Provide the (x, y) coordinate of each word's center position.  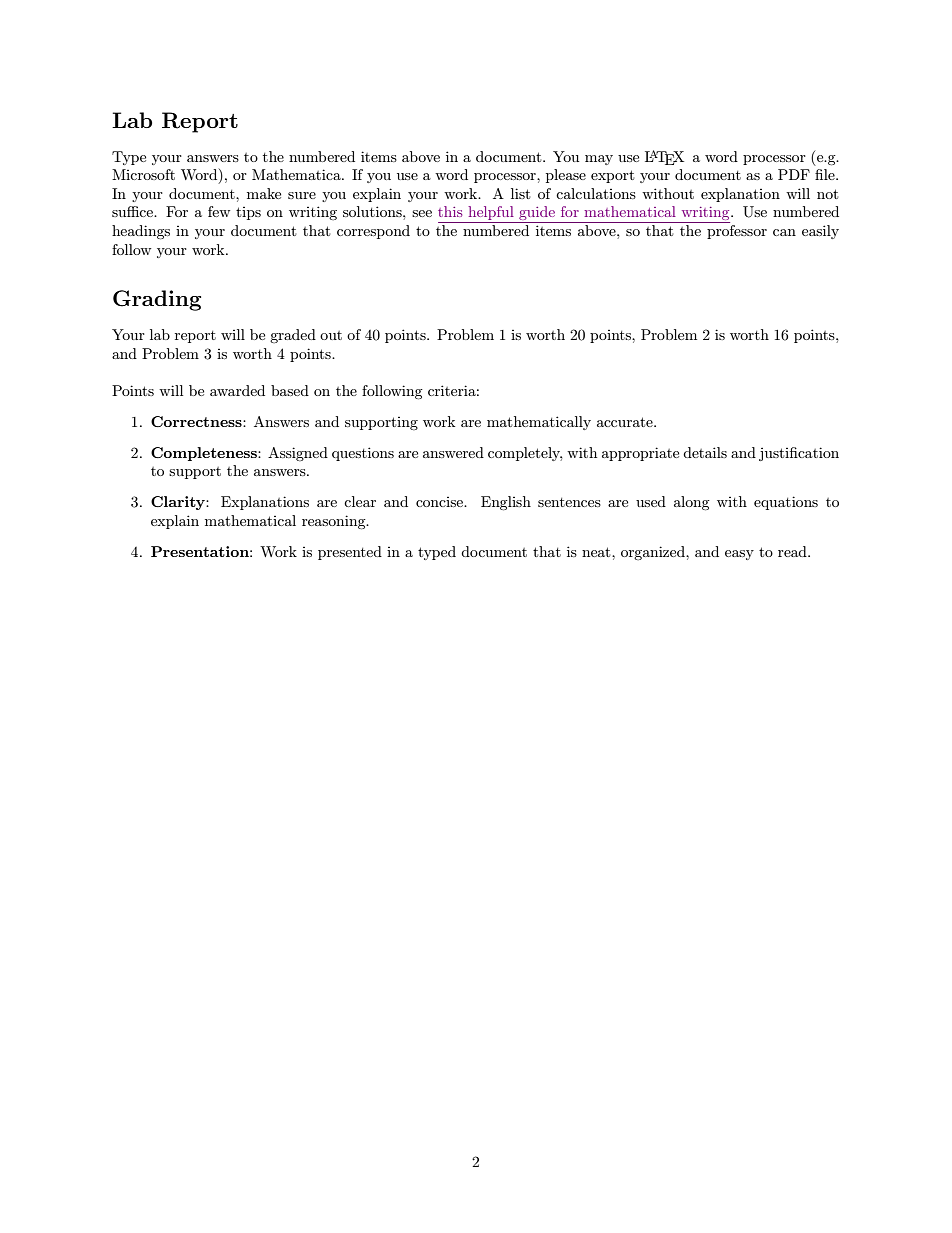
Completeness (205, 454)
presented (350, 553)
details (705, 452)
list (520, 193)
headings (141, 232)
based (290, 390)
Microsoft (143, 174)
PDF (794, 174)
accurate (626, 422)
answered (453, 452)
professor (737, 232)
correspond (373, 232)
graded (293, 336)
